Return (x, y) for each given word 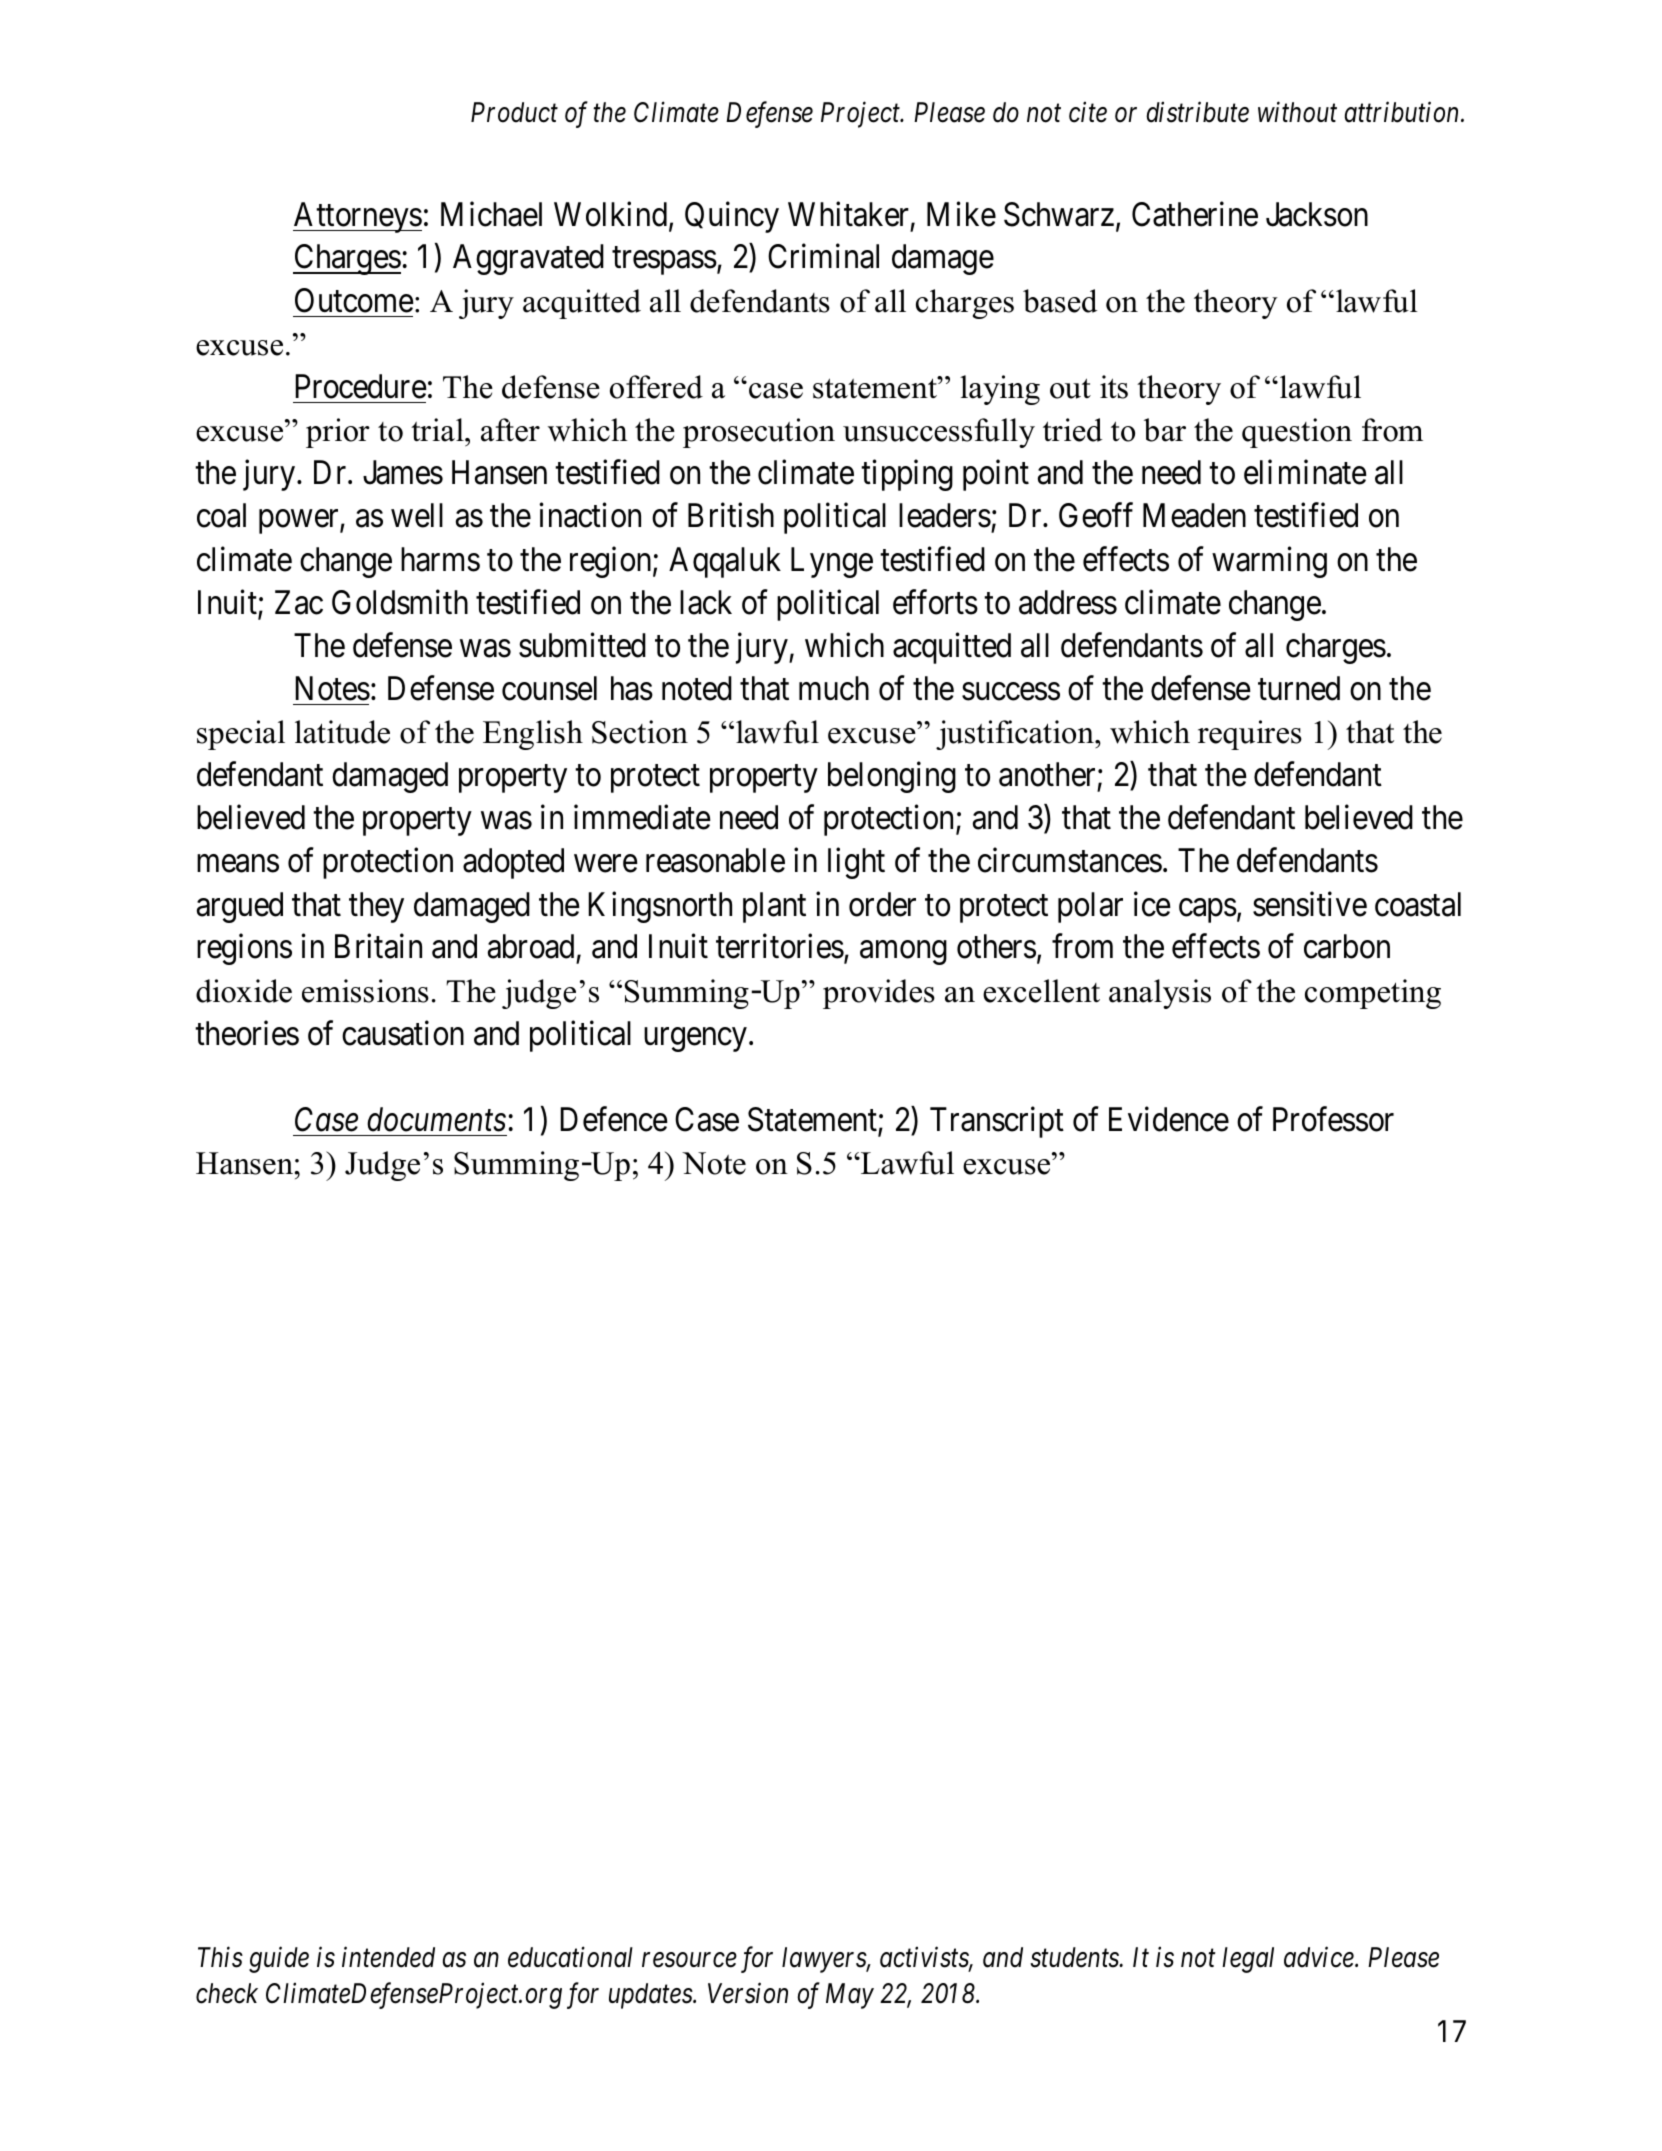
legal (1248, 1960)
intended (388, 1957)
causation (403, 1033)
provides (879, 994)
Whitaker (848, 214)
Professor (1333, 1119)
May (850, 1996)
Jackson (1317, 214)
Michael (491, 214)
